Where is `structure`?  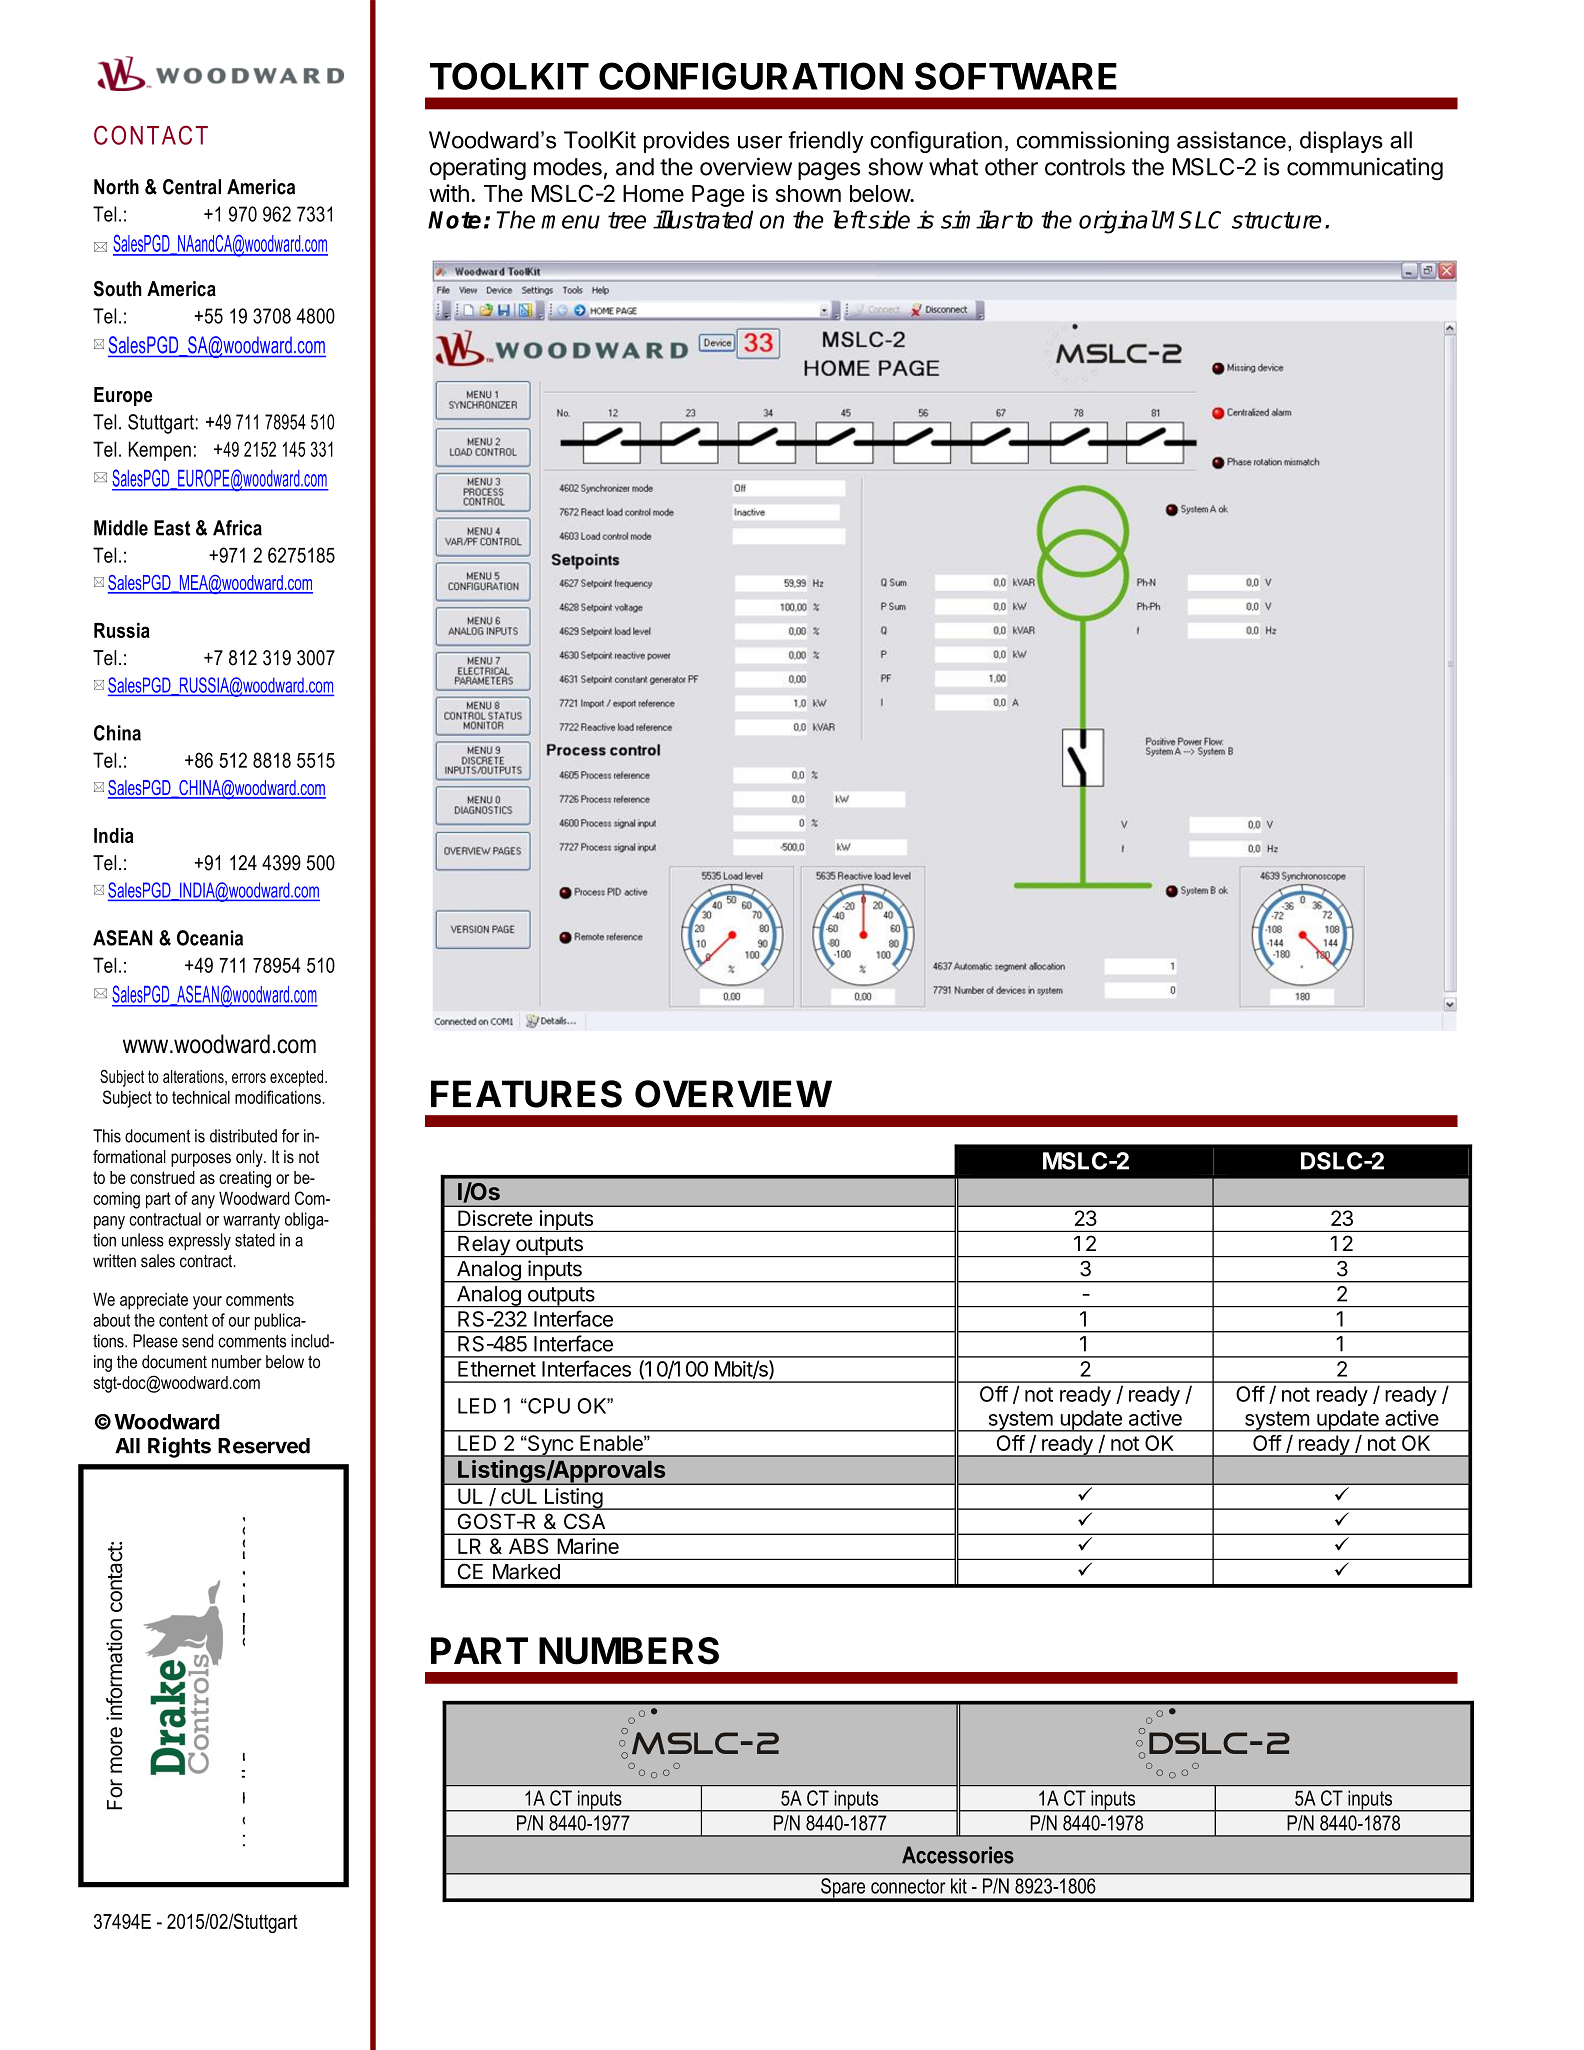
structure is located at coordinates (1277, 220).
